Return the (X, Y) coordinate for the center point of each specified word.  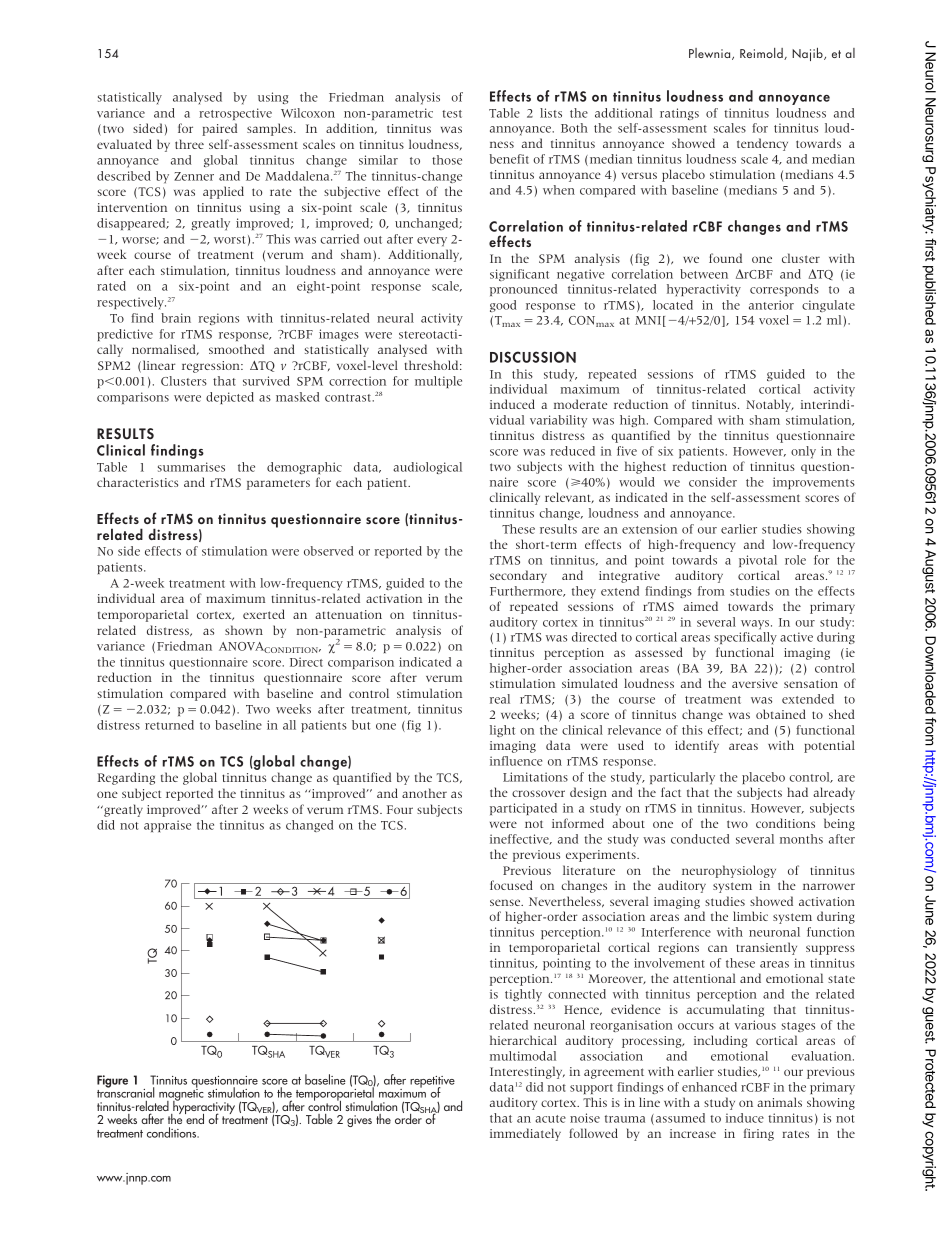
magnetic (181, 1095)
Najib (808, 54)
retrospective (235, 114)
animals (779, 1102)
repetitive (432, 1083)
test (452, 114)
